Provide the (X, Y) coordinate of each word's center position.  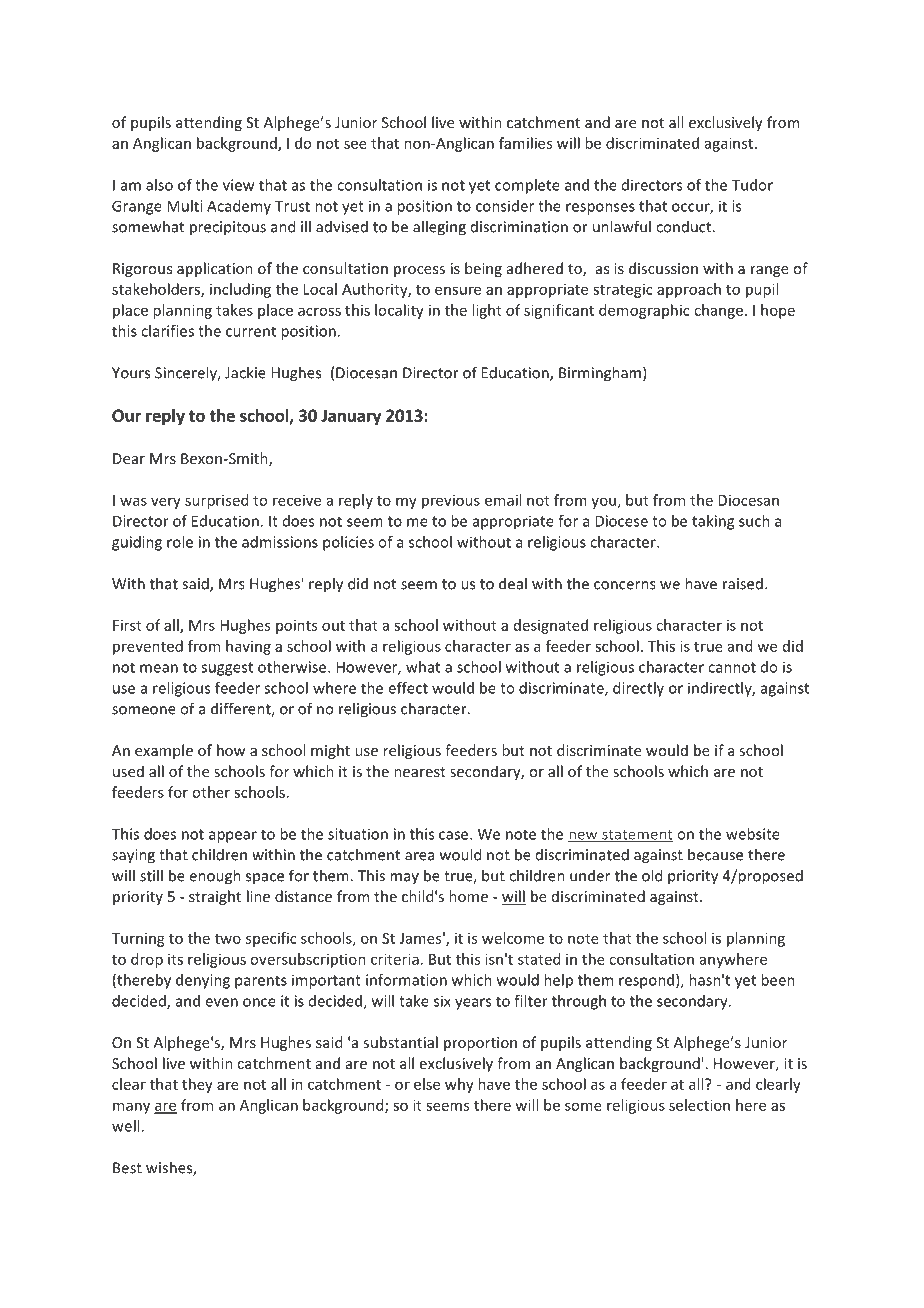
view (238, 185)
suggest (227, 669)
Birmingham (600, 374)
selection (699, 1105)
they (197, 1085)
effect (408, 688)
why (459, 1085)
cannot (732, 667)
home (468, 896)
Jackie (245, 372)
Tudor (752, 185)
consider (505, 206)
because (715, 854)
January (351, 417)
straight (215, 897)
